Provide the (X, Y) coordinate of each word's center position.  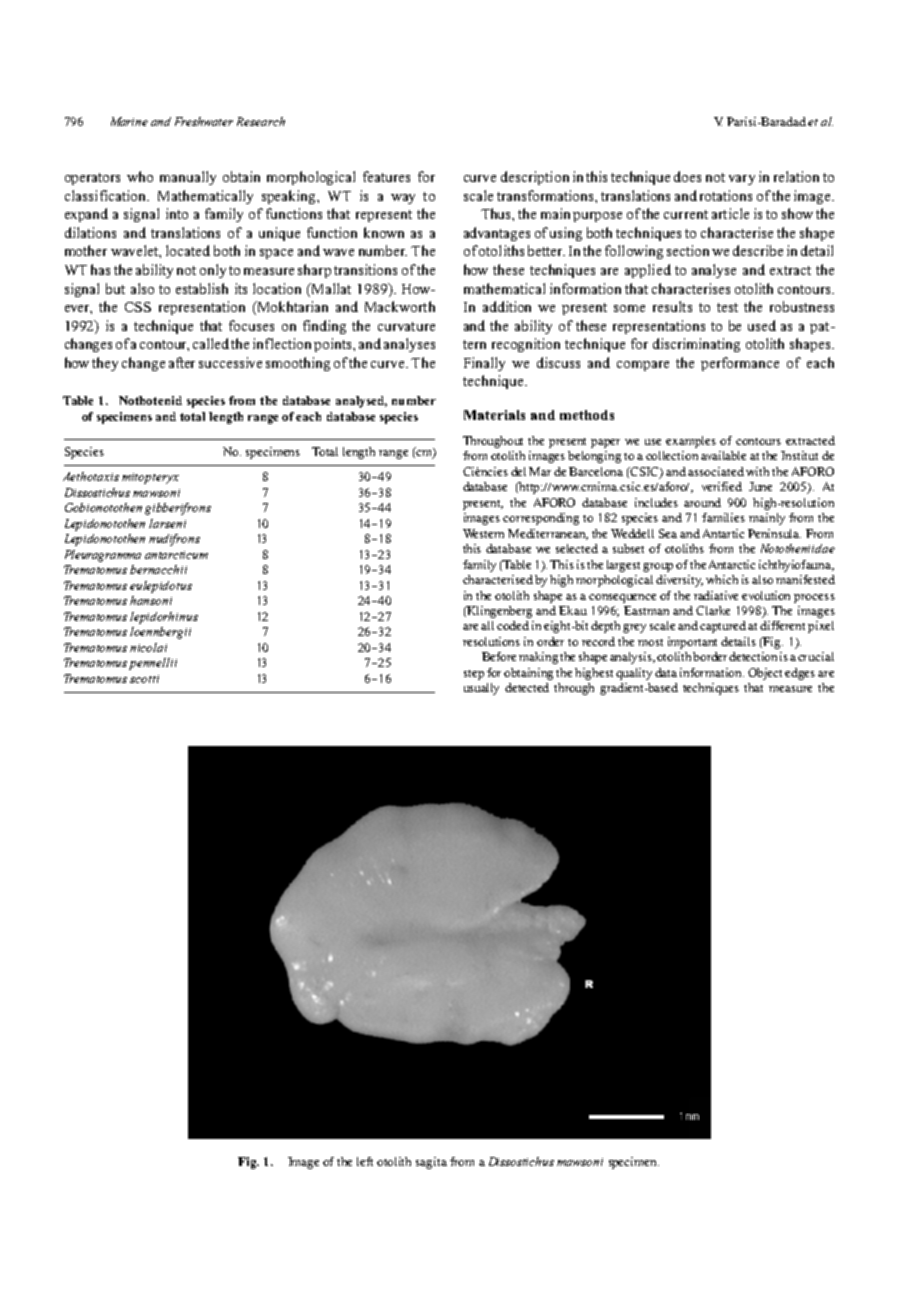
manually (188, 178)
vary (742, 180)
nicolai (148, 647)
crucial (816, 656)
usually (481, 689)
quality (634, 674)
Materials (494, 415)
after (182, 362)
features (386, 176)
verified (722, 486)
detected (527, 687)
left (365, 1161)
